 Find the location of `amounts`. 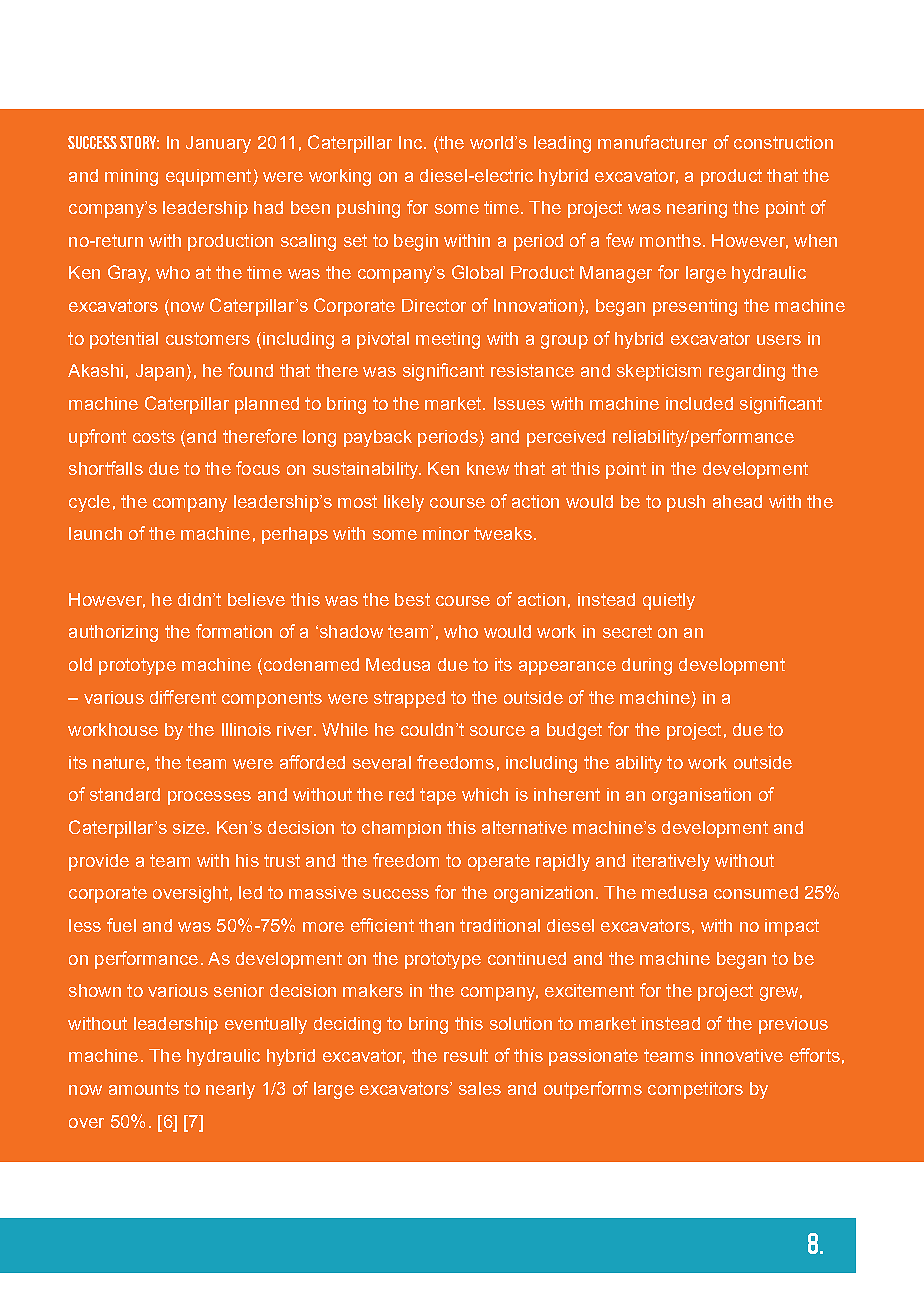

amounts is located at coordinates (144, 1088).
